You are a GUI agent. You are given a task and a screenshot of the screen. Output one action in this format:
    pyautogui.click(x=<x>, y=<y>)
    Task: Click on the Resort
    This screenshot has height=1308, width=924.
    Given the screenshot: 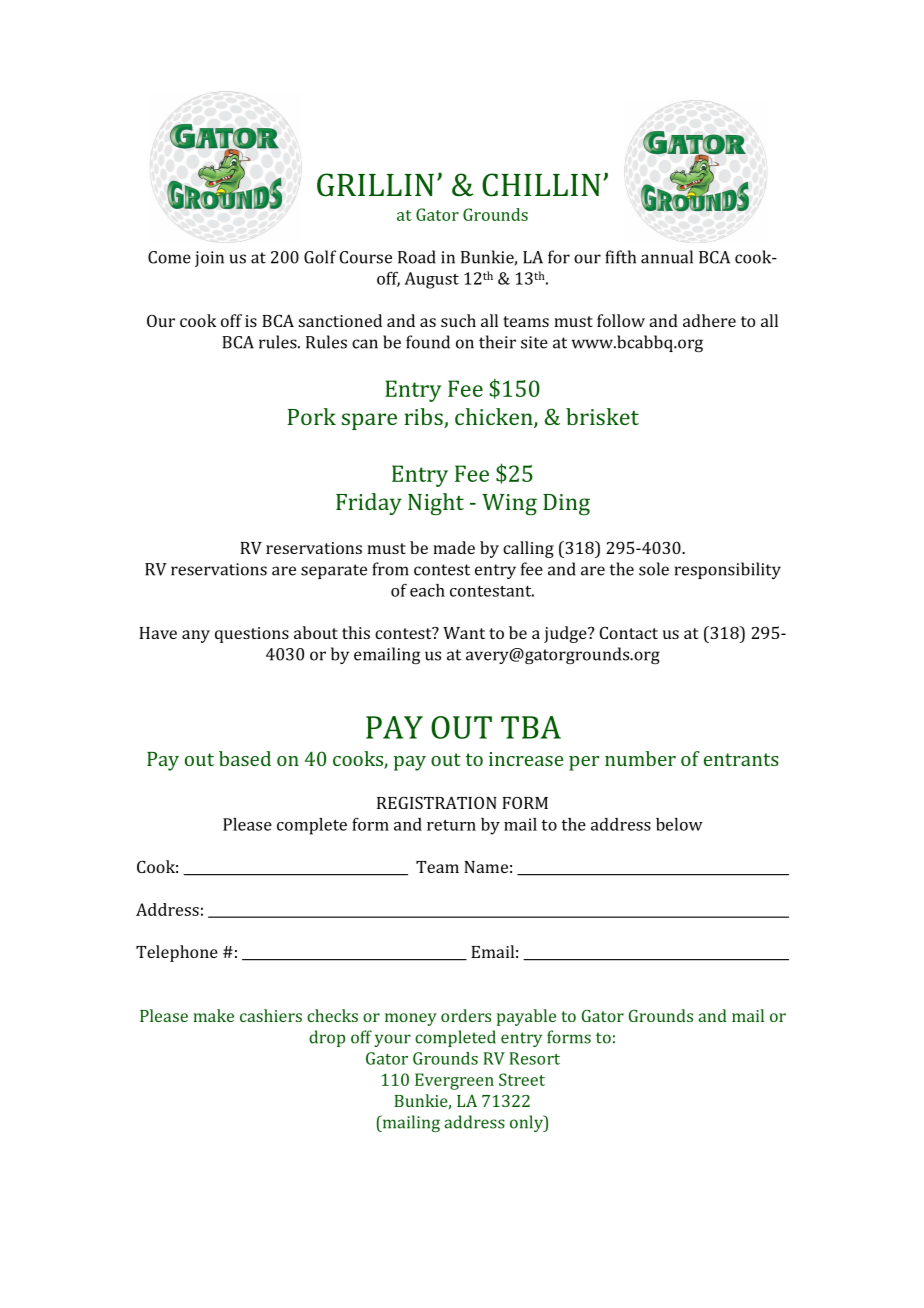 What is the action you would take?
    pyautogui.click(x=534, y=1058)
